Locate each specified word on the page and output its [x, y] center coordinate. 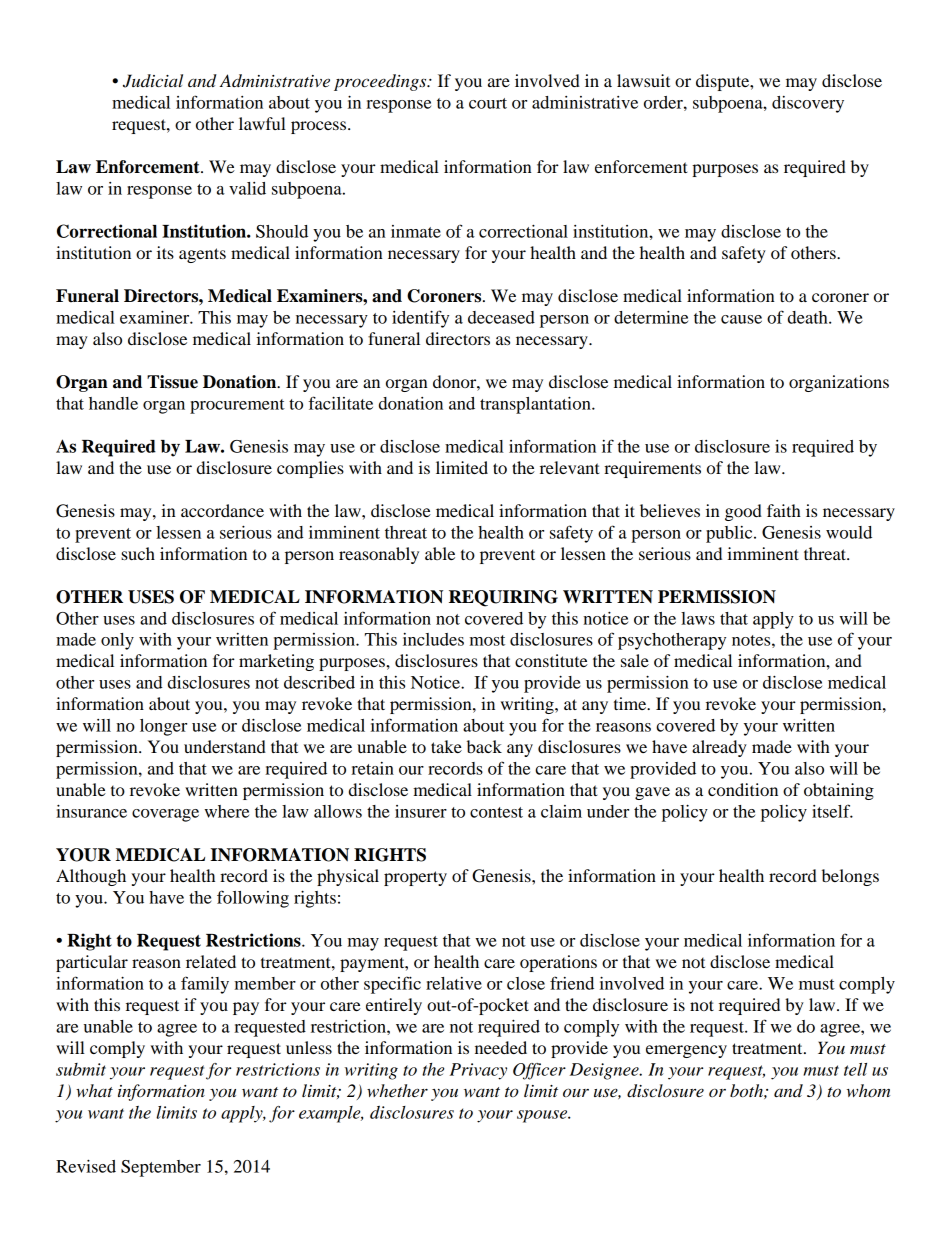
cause [741, 319]
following [253, 899]
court [488, 103]
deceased [501, 317]
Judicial [153, 81]
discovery [808, 104]
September [161, 1168]
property [415, 878]
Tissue [172, 382]
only [117, 641]
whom [868, 1090]
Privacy [478, 1071]
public [730, 534]
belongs [850, 877]
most [487, 640]
